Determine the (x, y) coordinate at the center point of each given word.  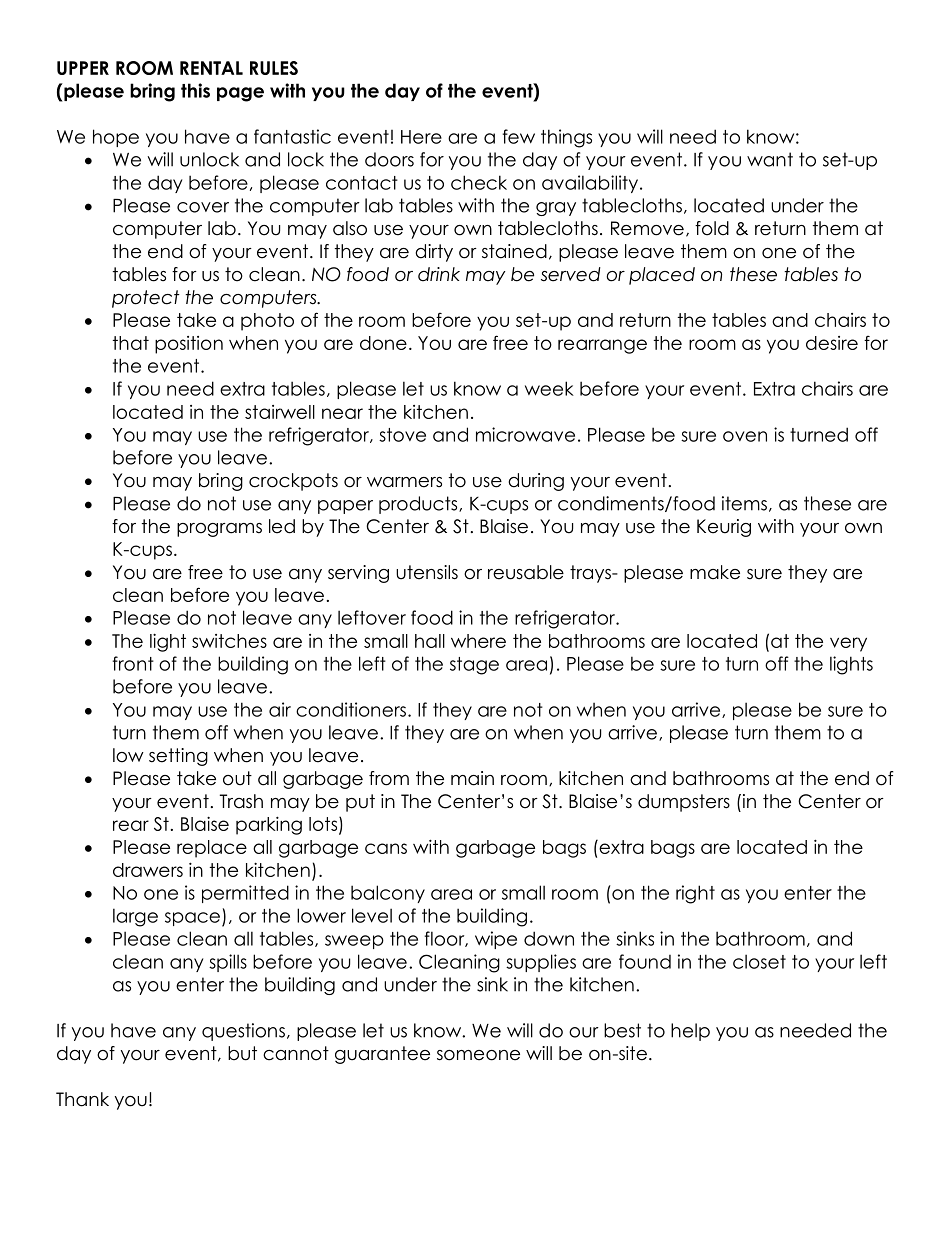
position (189, 345)
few (519, 136)
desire (832, 343)
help (690, 1032)
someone (478, 1055)
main (472, 778)
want (770, 159)
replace (212, 849)
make (715, 572)
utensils (427, 572)
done (383, 343)
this (195, 90)
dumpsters (684, 803)
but (242, 1053)
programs (219, 530)
